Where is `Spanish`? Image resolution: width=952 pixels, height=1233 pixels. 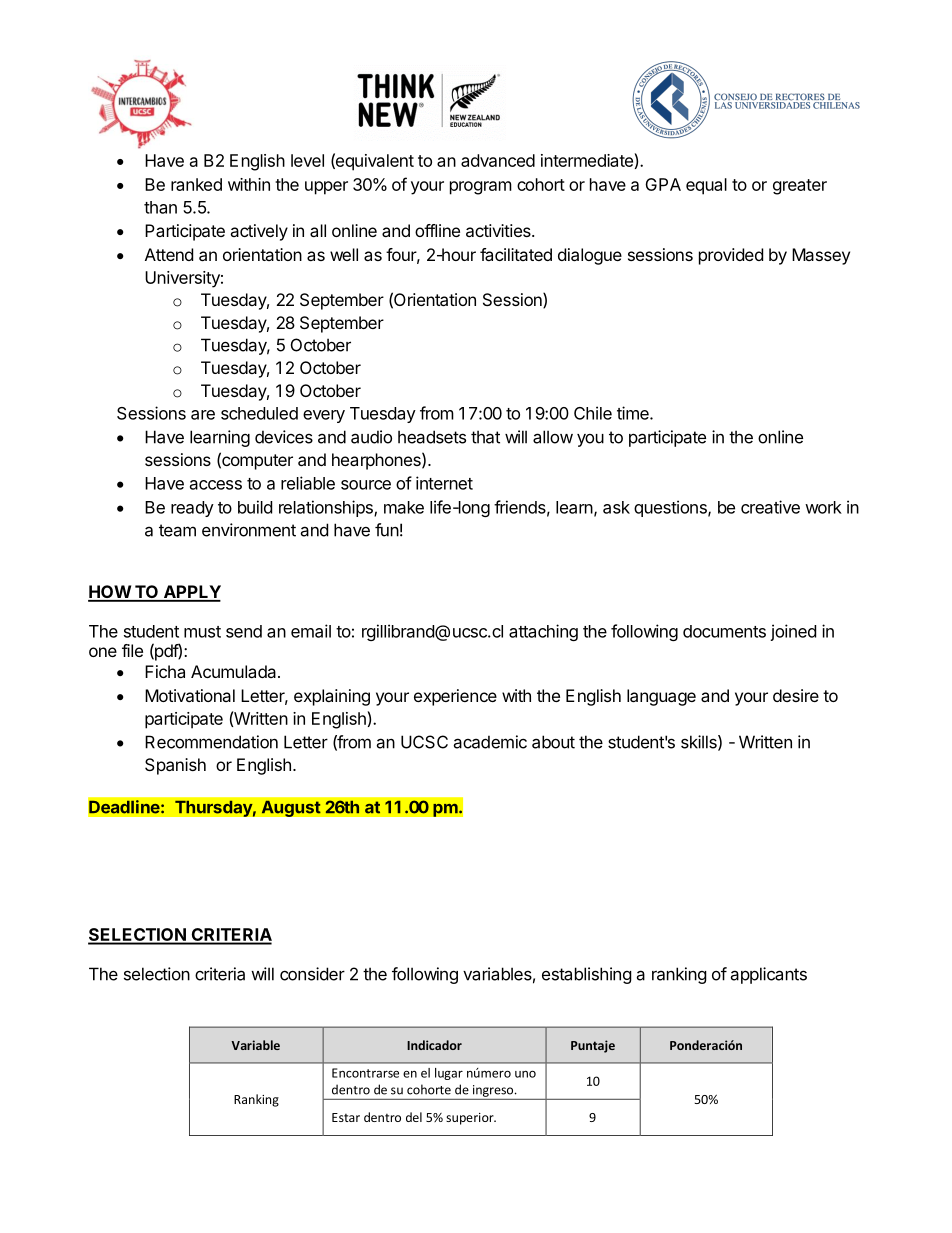 Spanish is located at coordinates (175, 766).
